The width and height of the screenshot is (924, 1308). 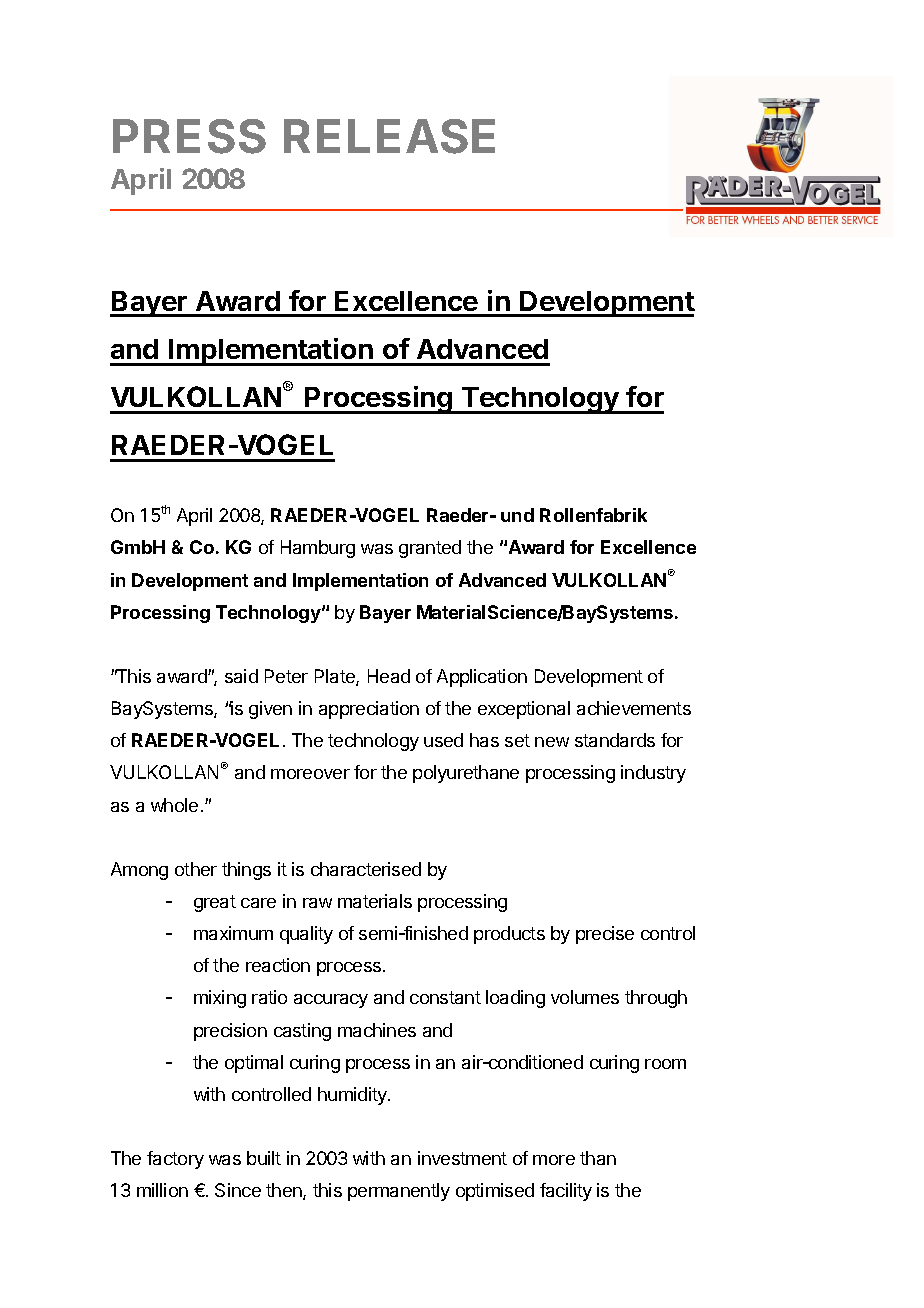 I want to click on Hamburg, so click(x=318, y=549).
